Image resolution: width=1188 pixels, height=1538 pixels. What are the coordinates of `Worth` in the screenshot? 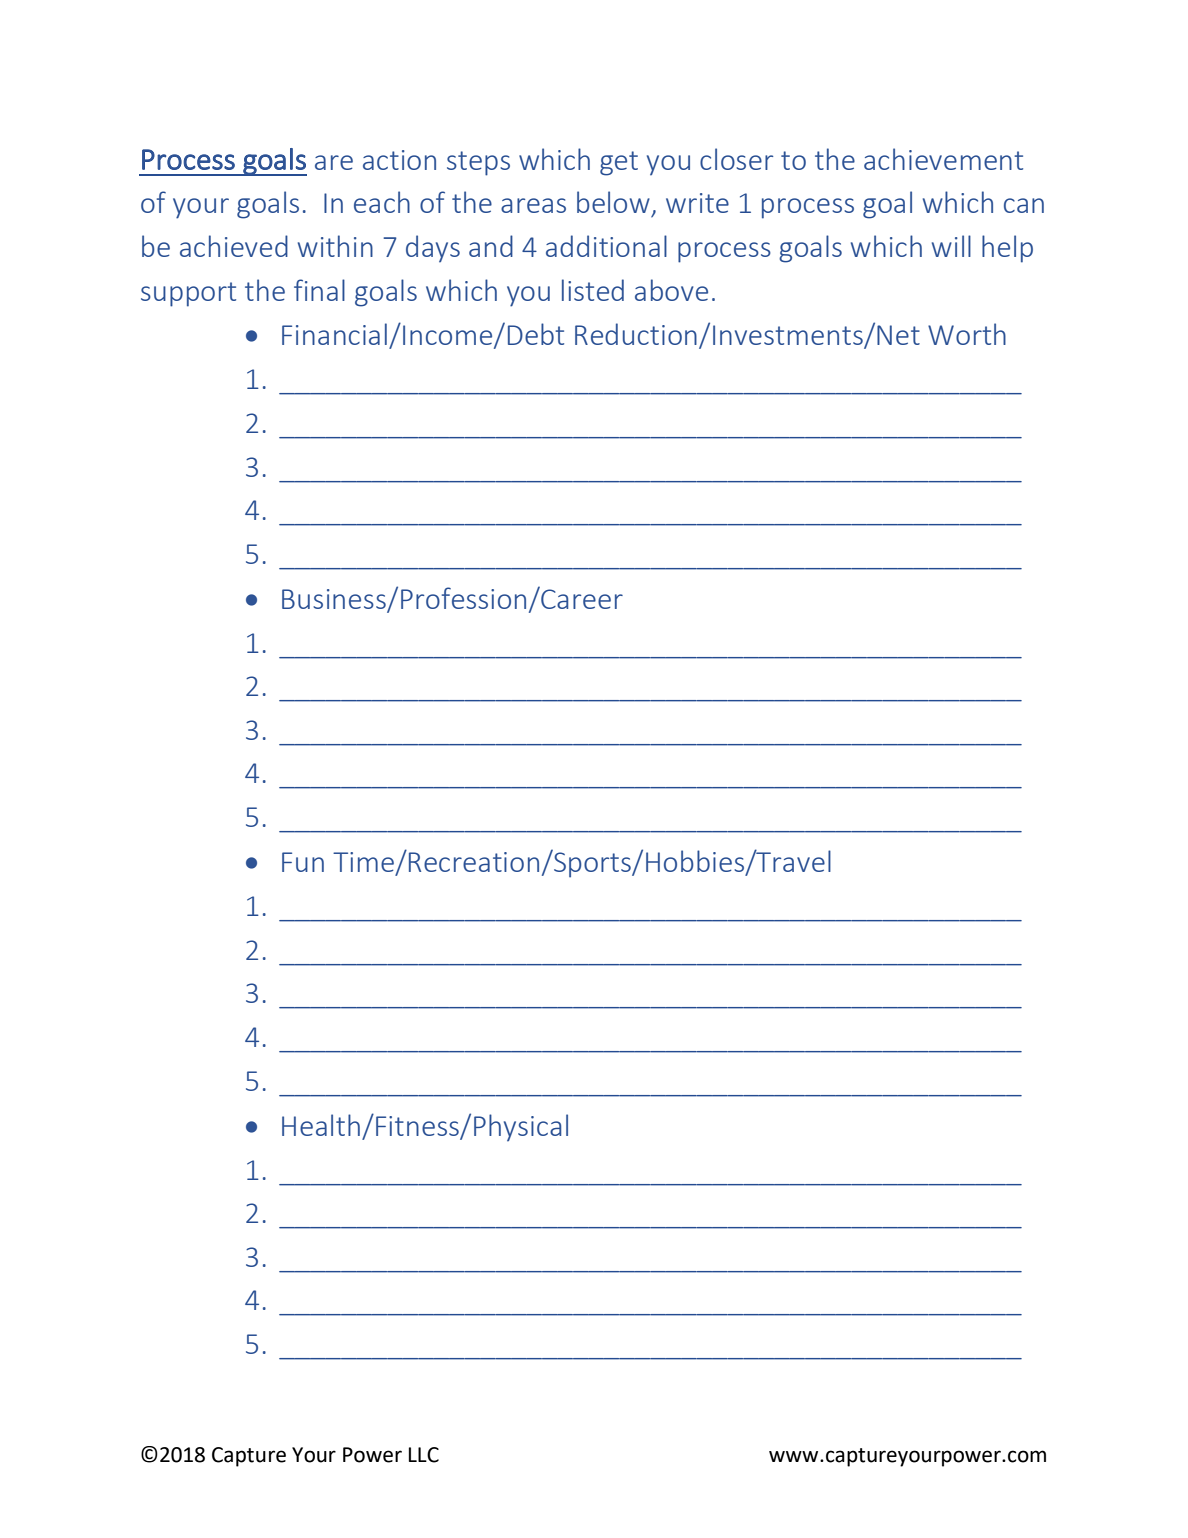 It's located at (967, 334).
